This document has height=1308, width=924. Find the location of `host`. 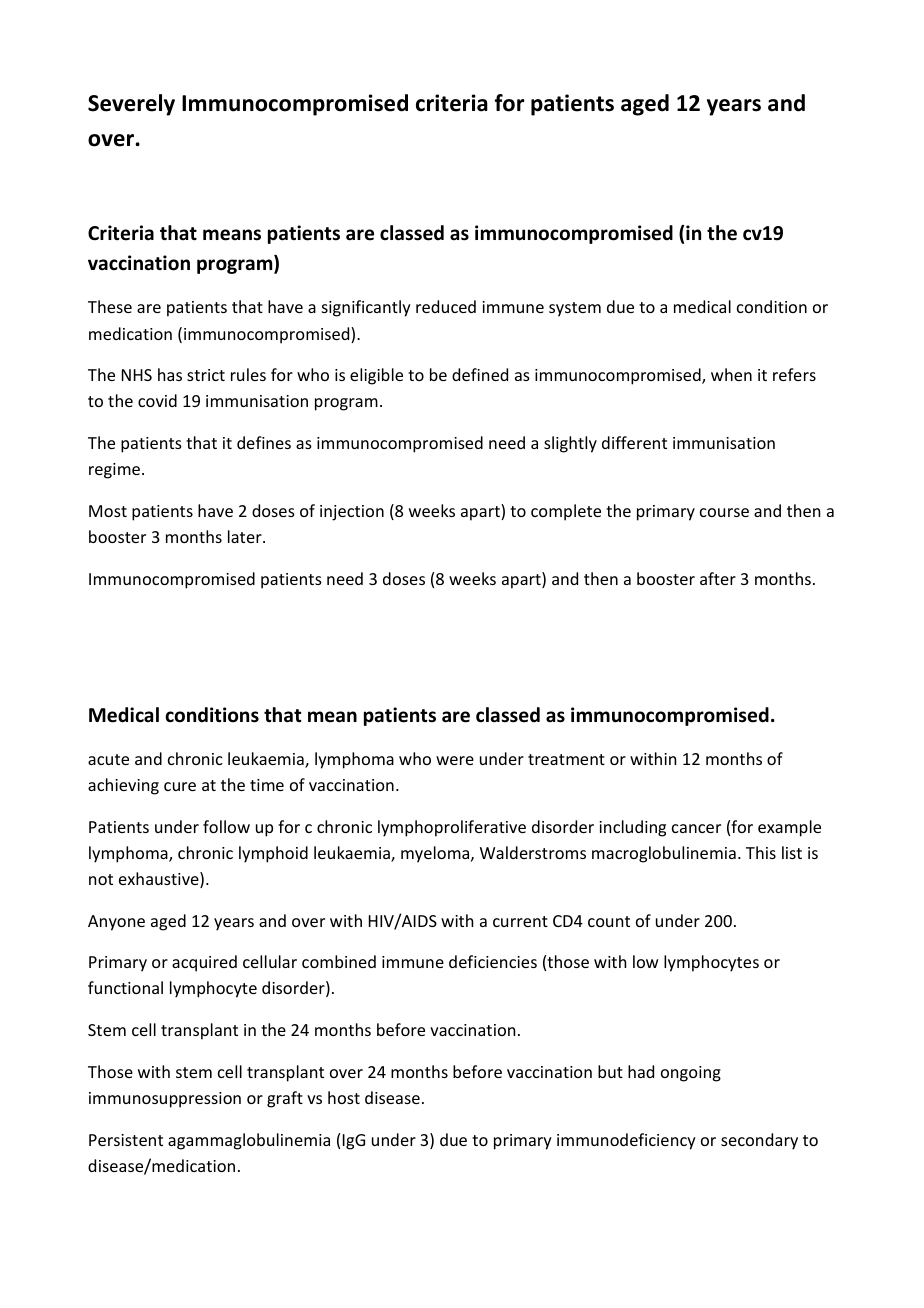

host is located at coordinates (344, 1097).
